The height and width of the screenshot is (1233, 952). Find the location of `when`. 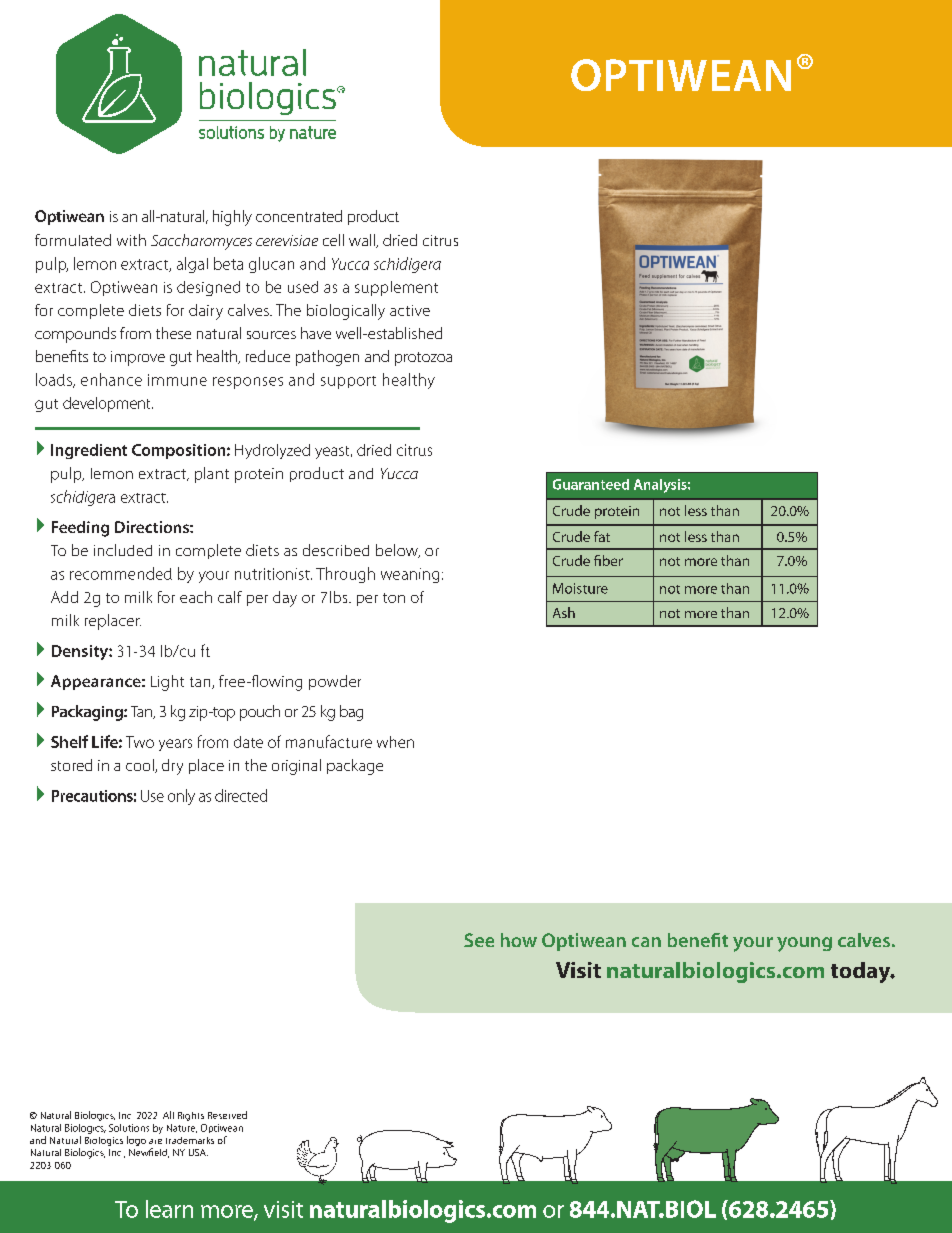

when is located at coordinates (395, 742).
